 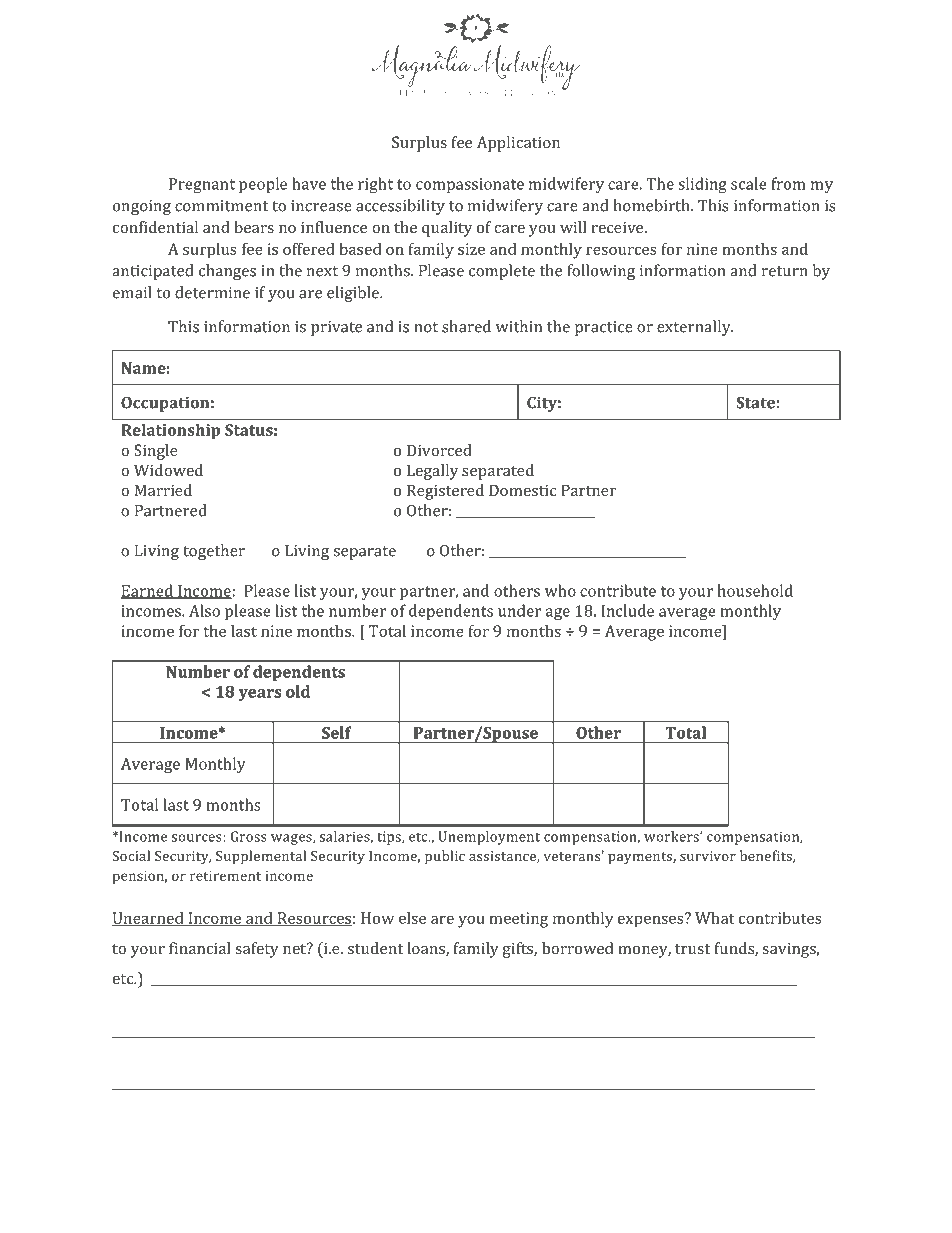 What do you see at coordinates (214, 552) in the screenshot?
I see `together` at bounding box center [214, 552].
